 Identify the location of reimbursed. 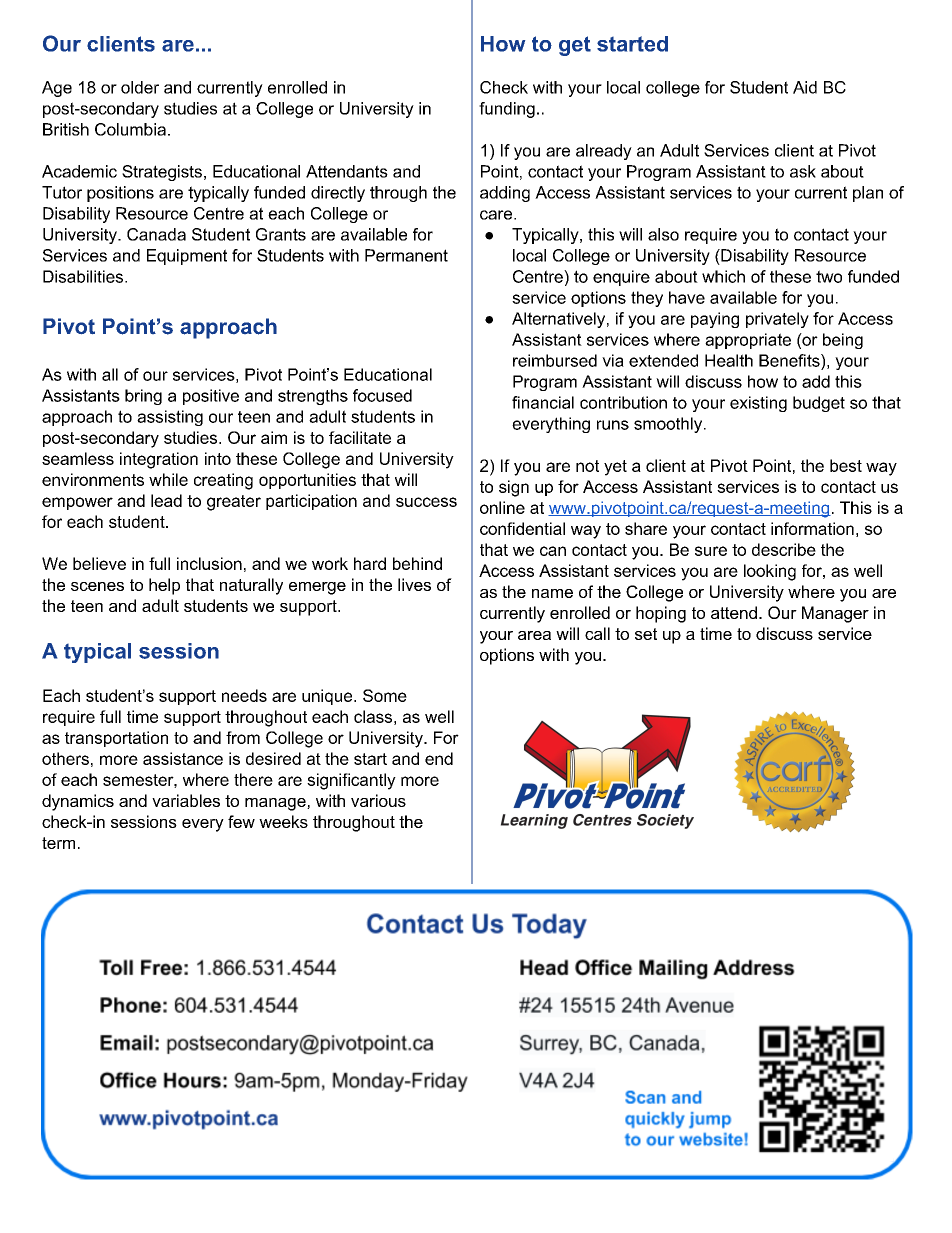
(555, 360).
